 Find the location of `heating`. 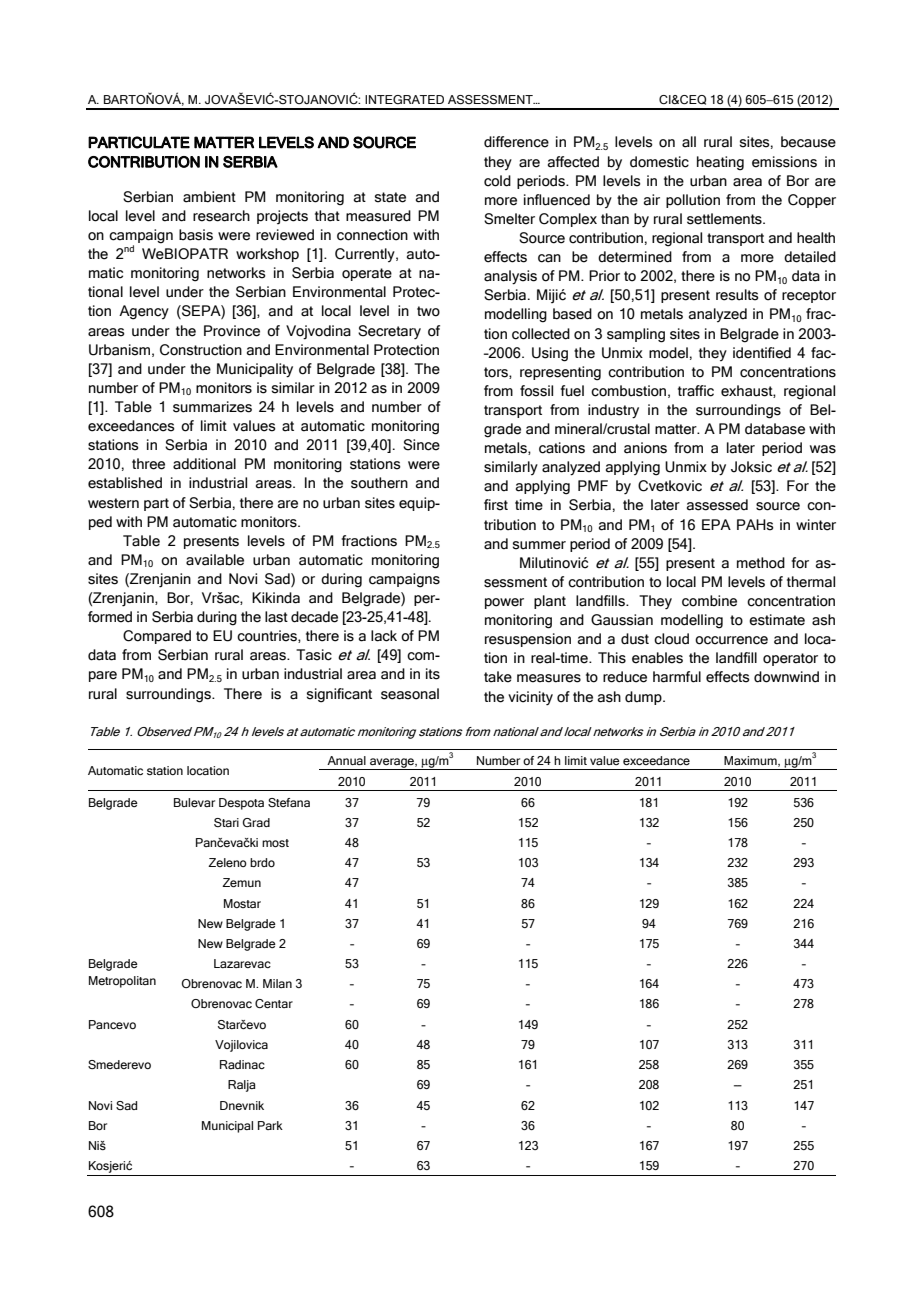

heating is located at coordinates (720, 163).
